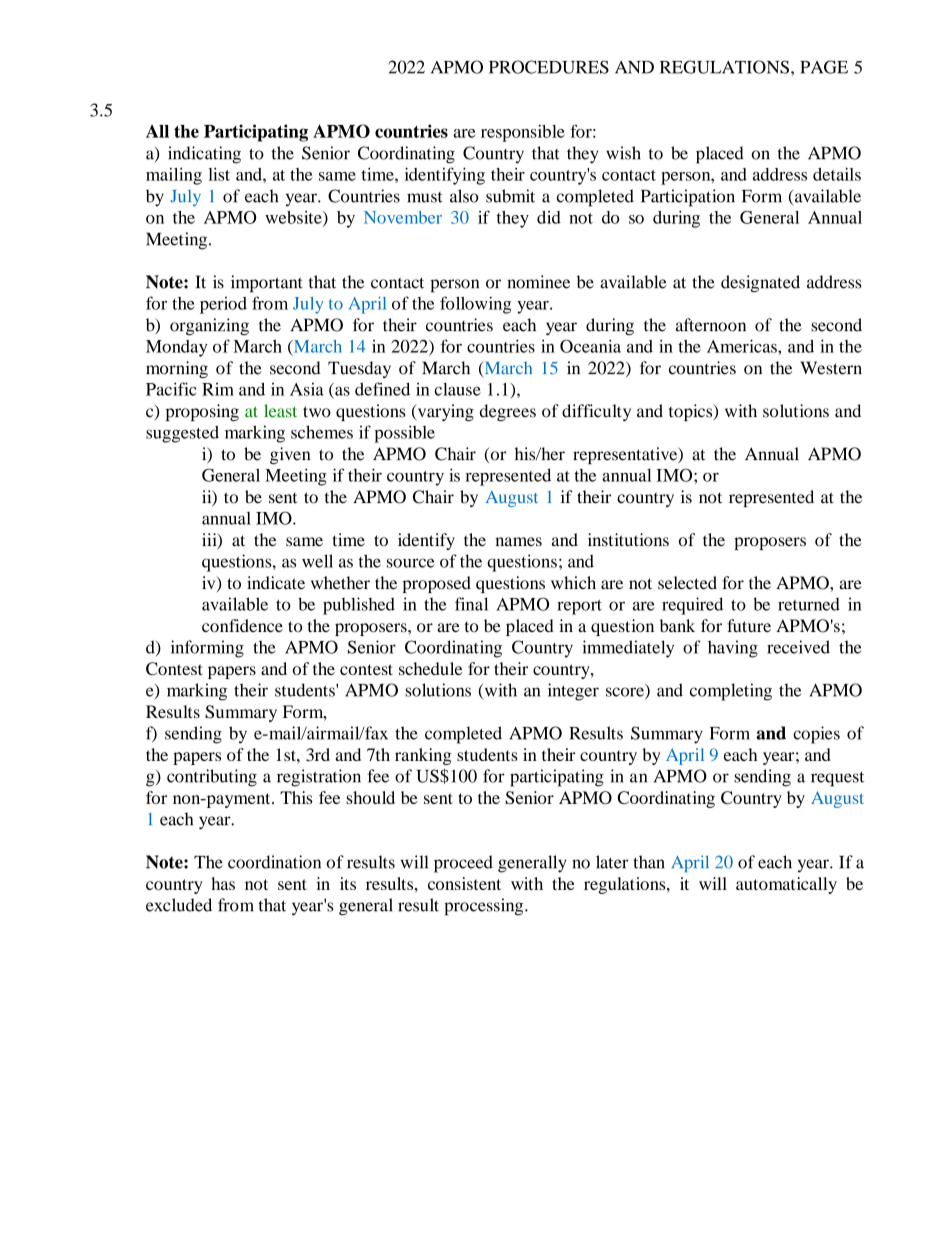  I want to click on names, so click(519, 542).
